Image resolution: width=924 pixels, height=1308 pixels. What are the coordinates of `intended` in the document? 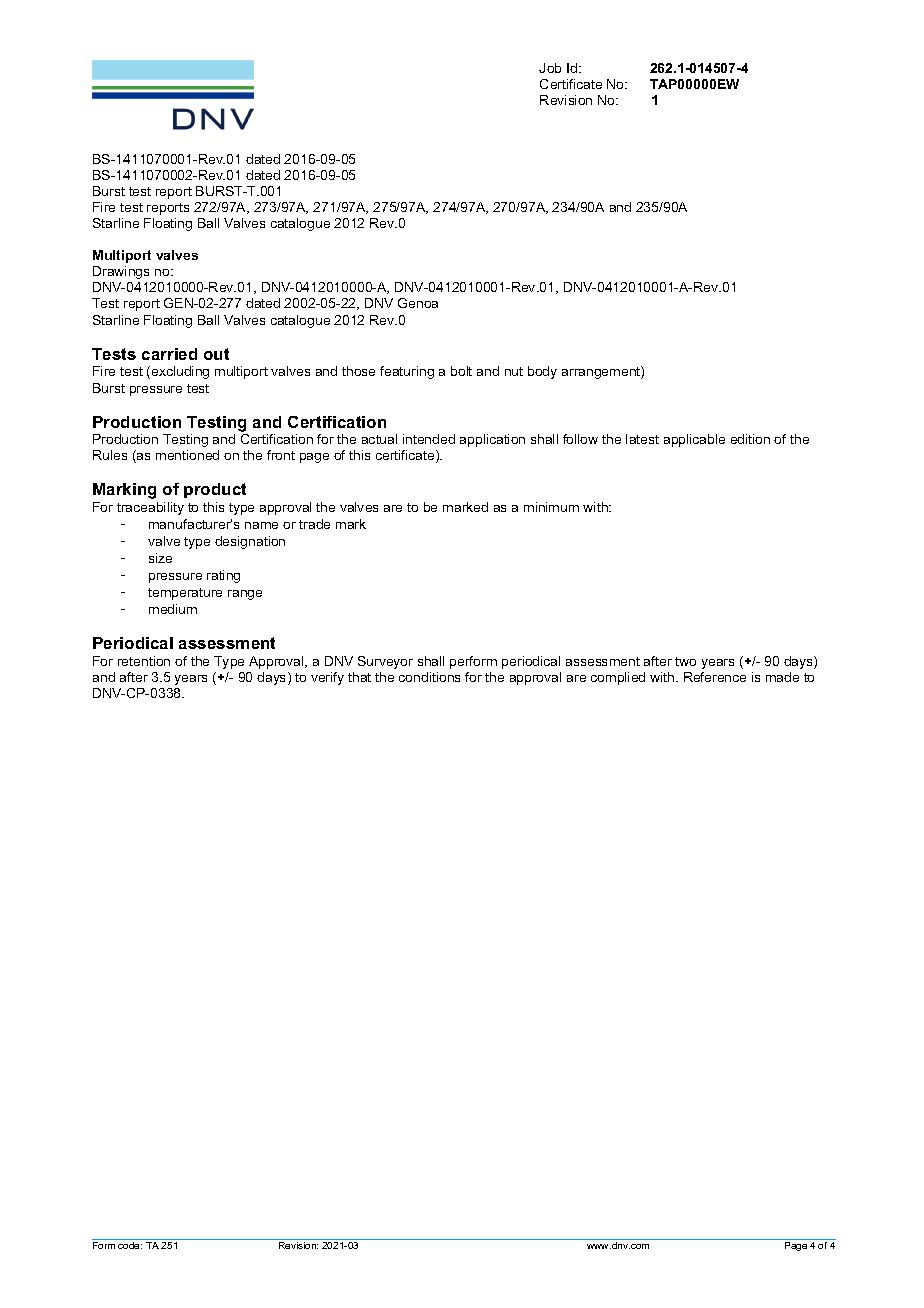 It's located at (429, 439).
